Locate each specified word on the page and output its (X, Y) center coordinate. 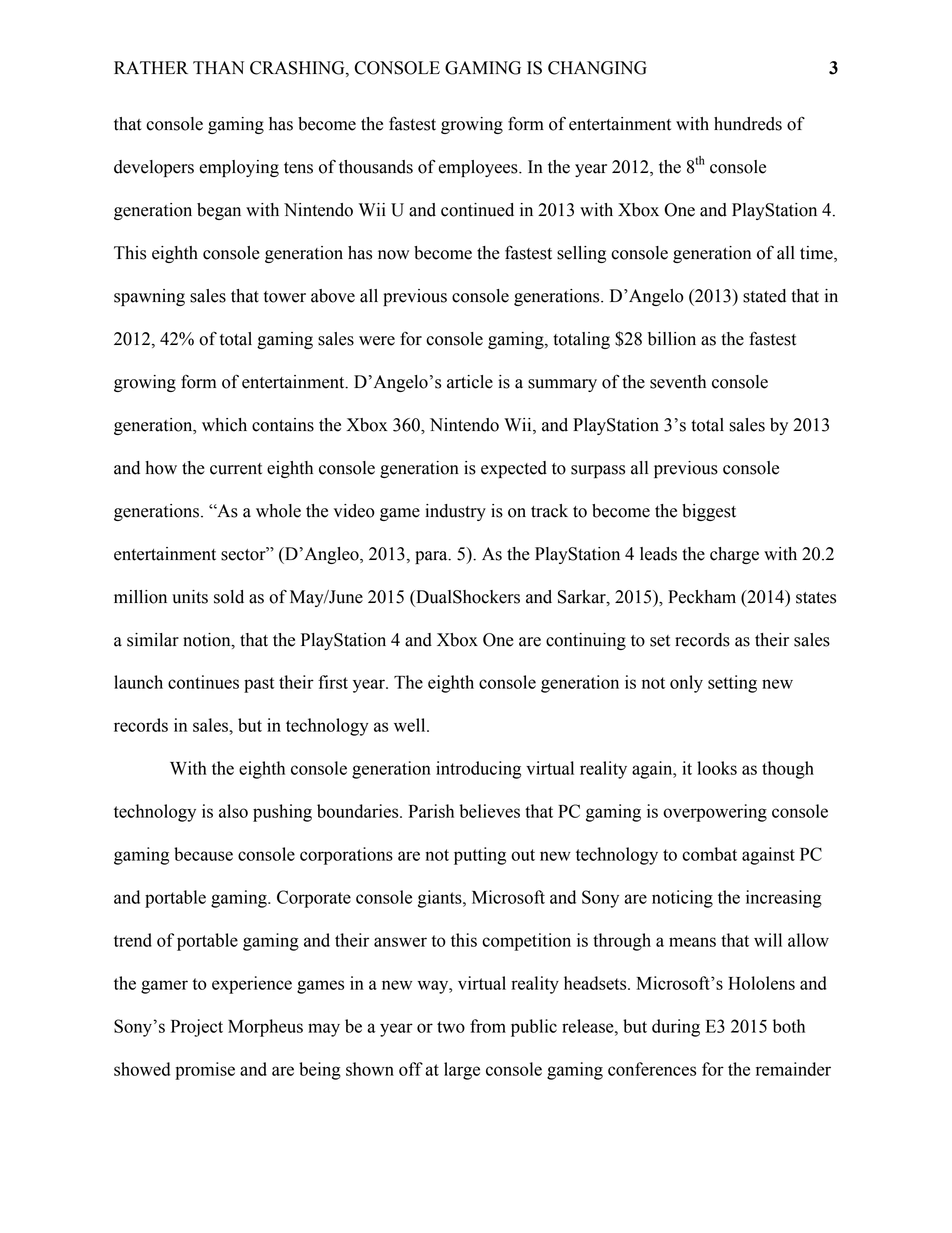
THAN (218, 67)
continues (203, 682)
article (470, 382)
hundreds (748, 124)
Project (197, 1028)
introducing (478, 770)
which (224, 425)
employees (479, 168)
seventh (678, 382)
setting (732, 684)
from (488, 1026)
